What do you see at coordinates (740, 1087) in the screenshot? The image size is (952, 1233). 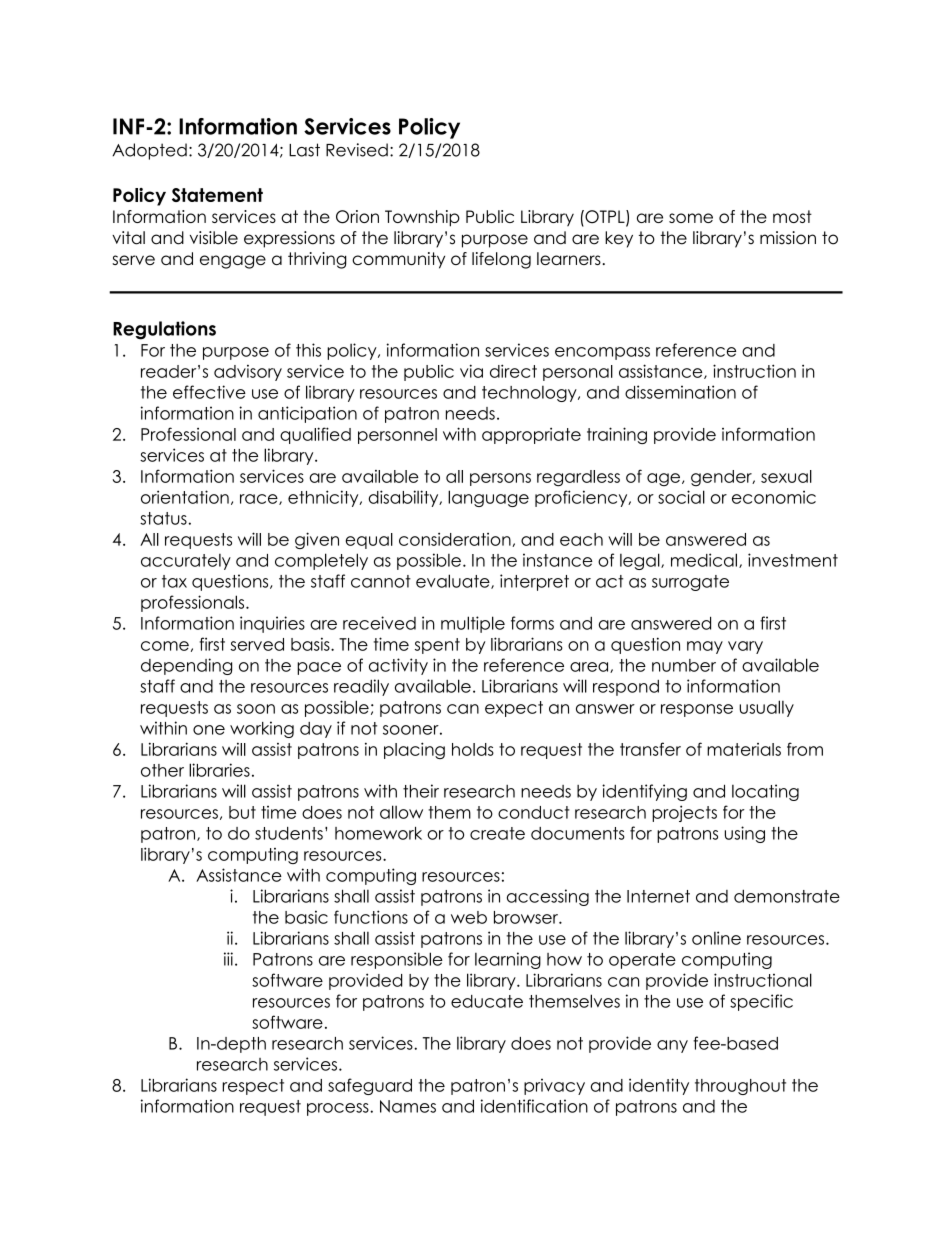 I see `throughout` at bounding box center [740, 1087].
